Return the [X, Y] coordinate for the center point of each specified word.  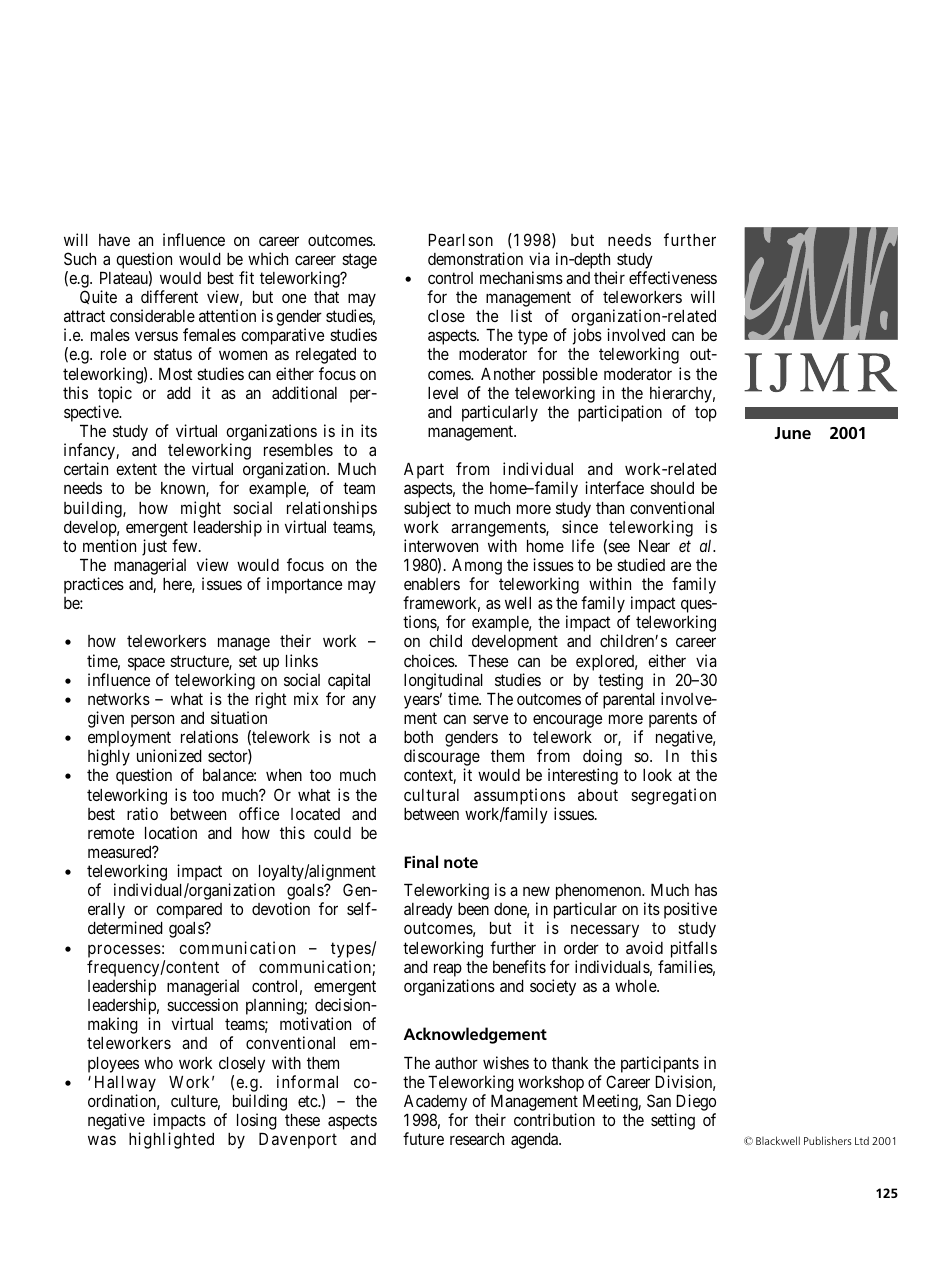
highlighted [171, 1140]
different [169, 296]
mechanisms [521, 277]
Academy [435, 1103]
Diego [696, 1102]
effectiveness [673, 277]
